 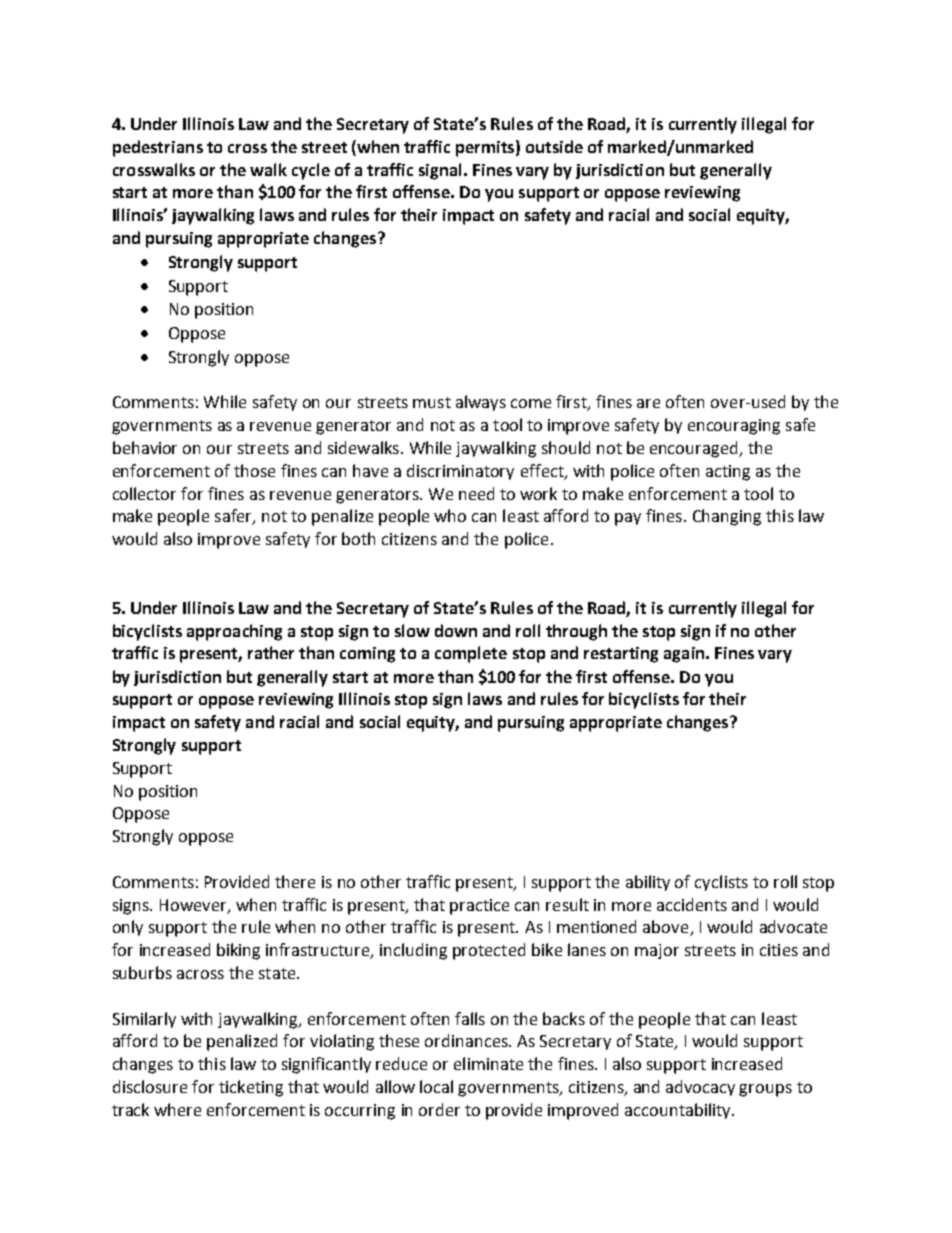 I want to click on again, so click(x=684, y=655).
